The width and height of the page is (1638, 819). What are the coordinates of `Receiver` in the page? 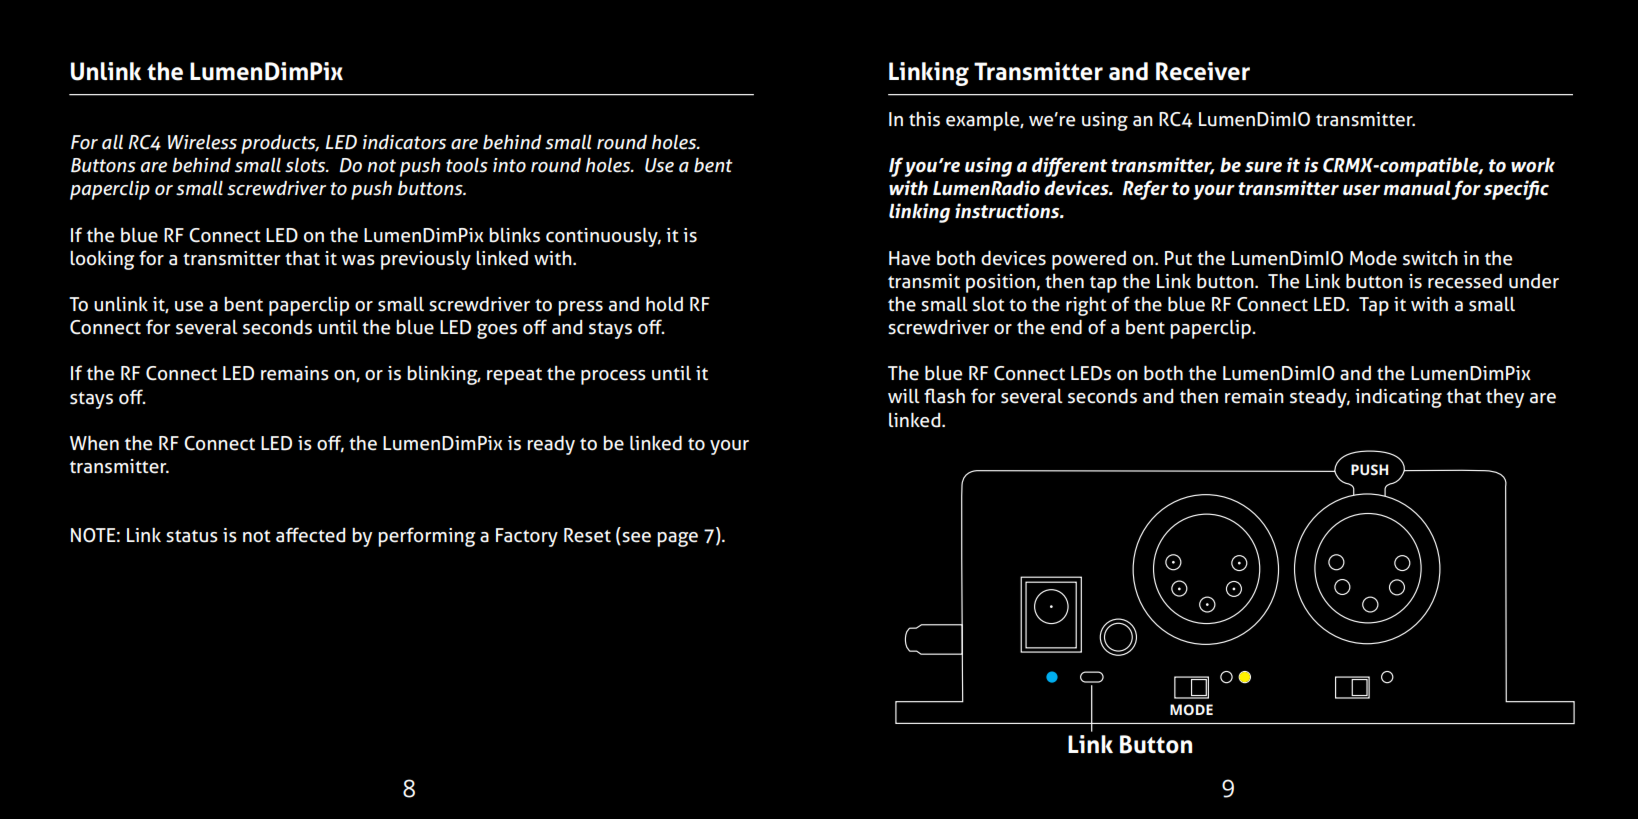 It's located at (1203, 71).
